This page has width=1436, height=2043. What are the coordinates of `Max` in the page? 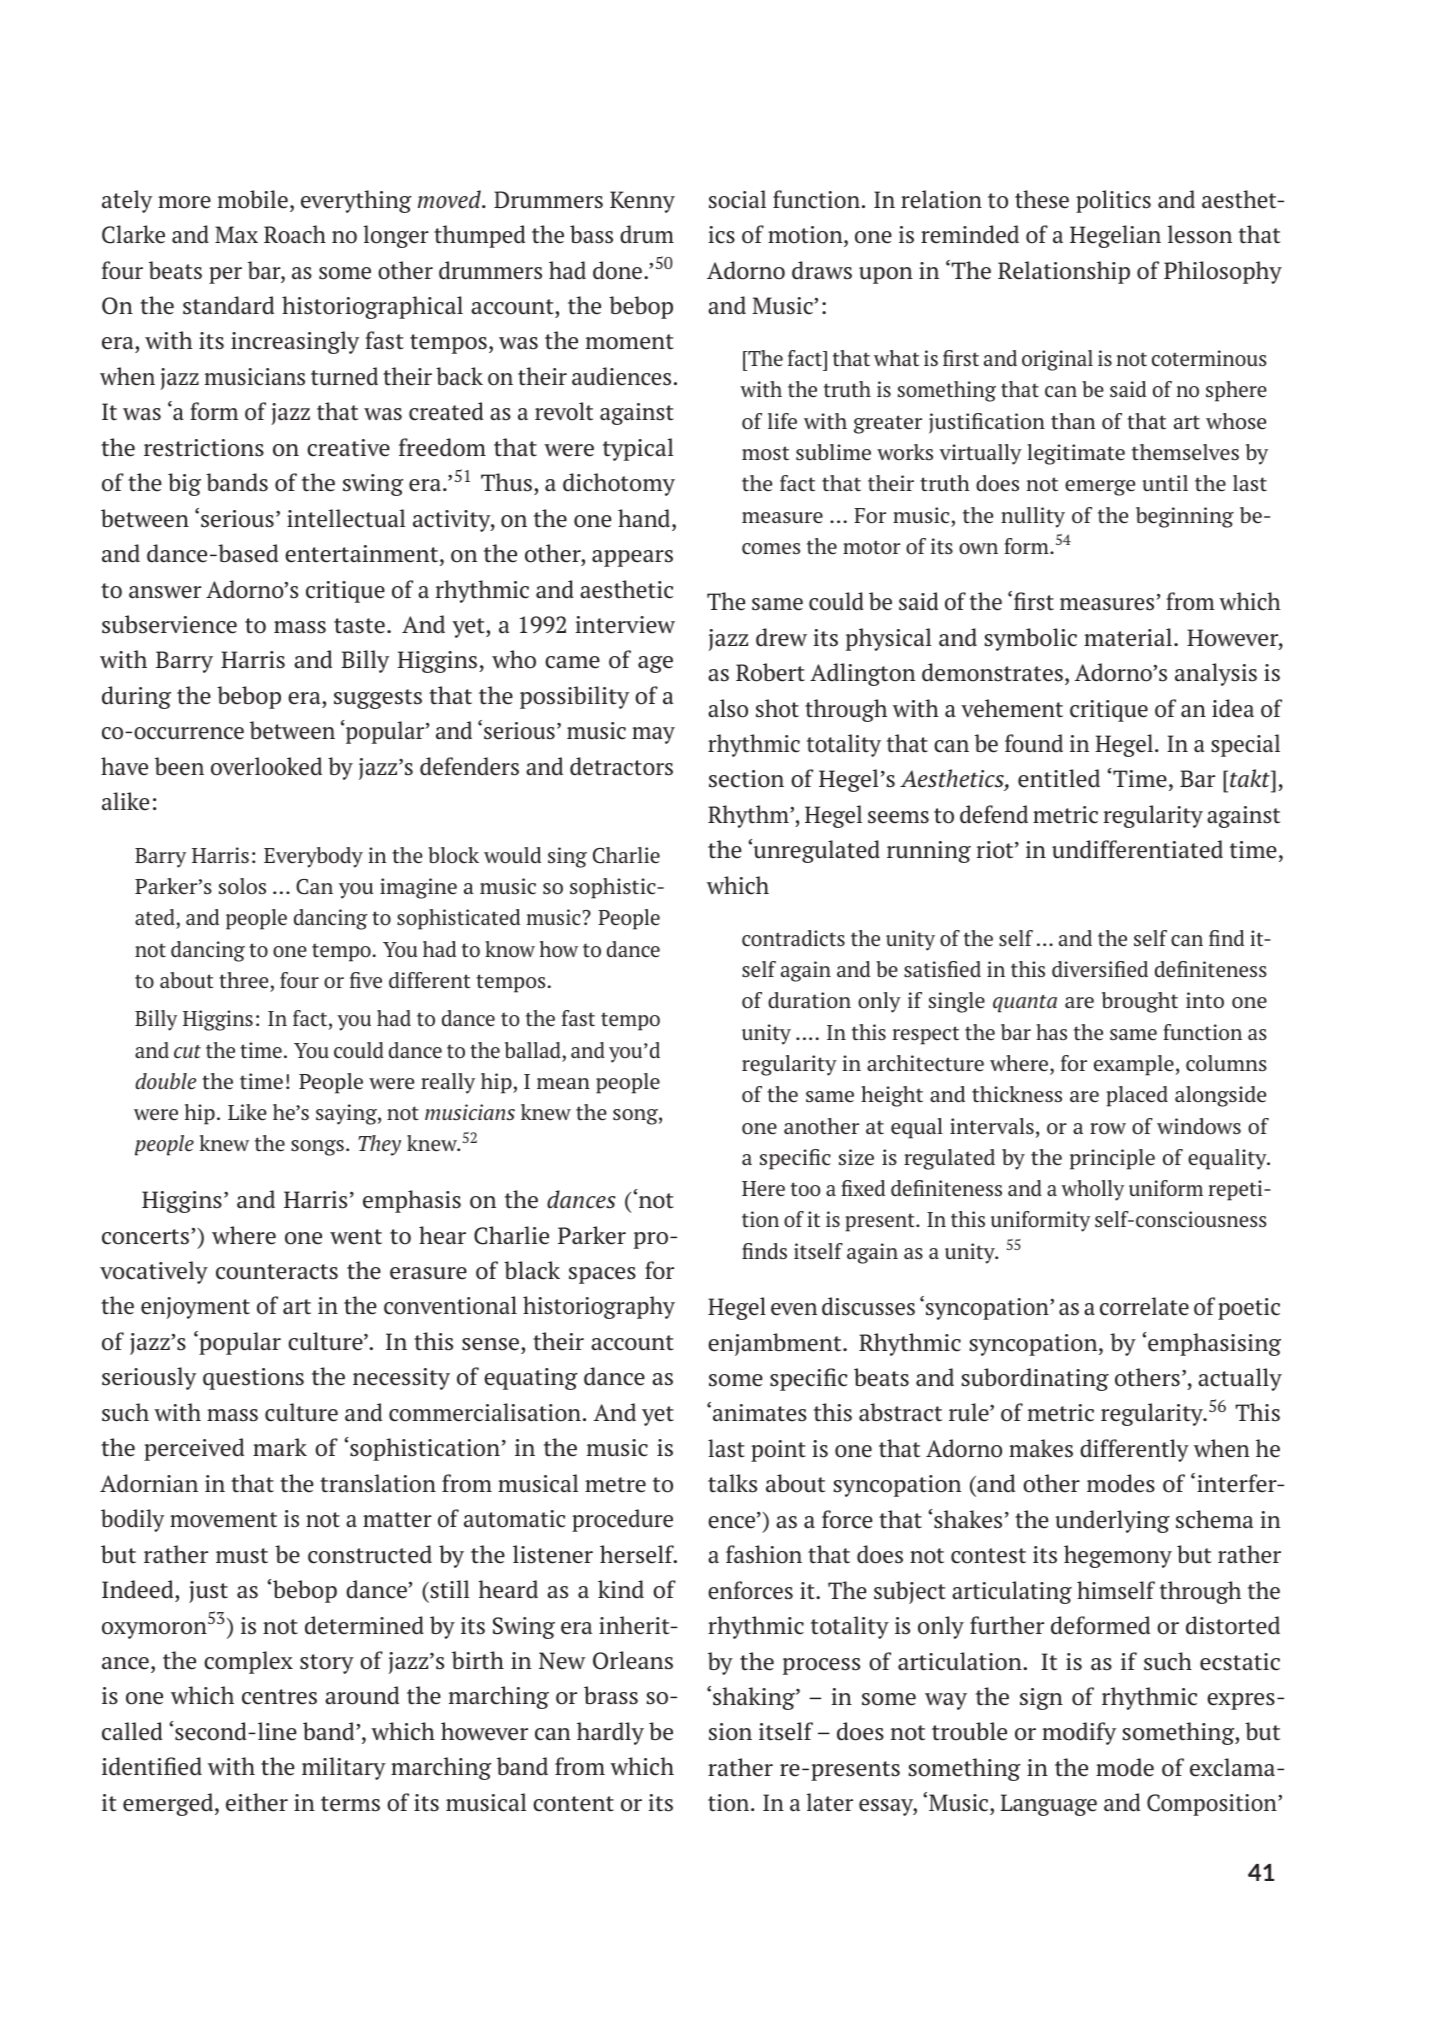 It's located at (236, 235).
